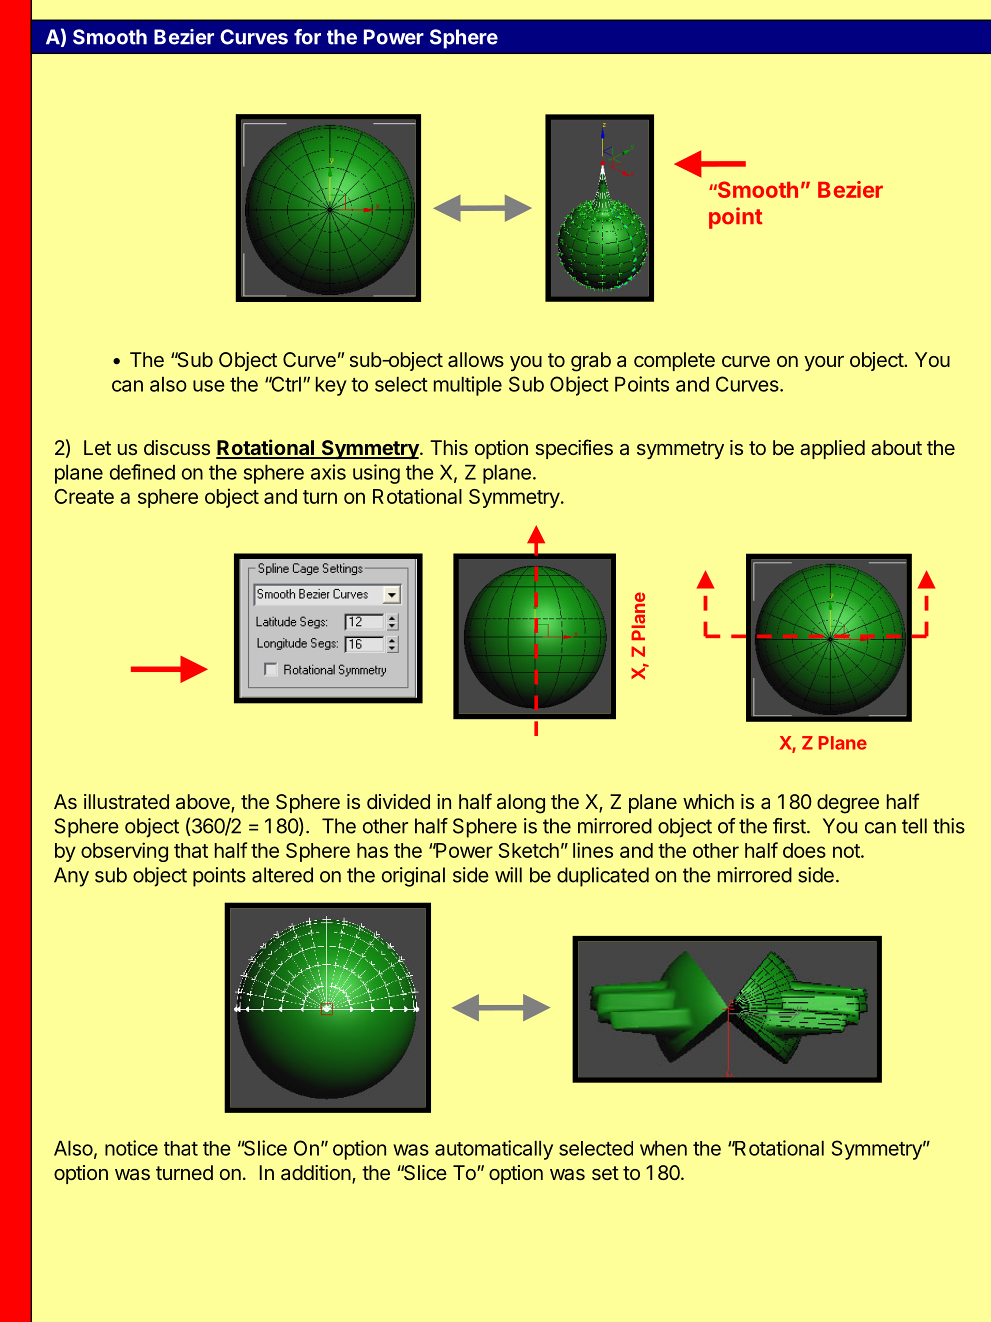 The image size is (991, 1322). I want to click on discuss, so click(177, 447).
